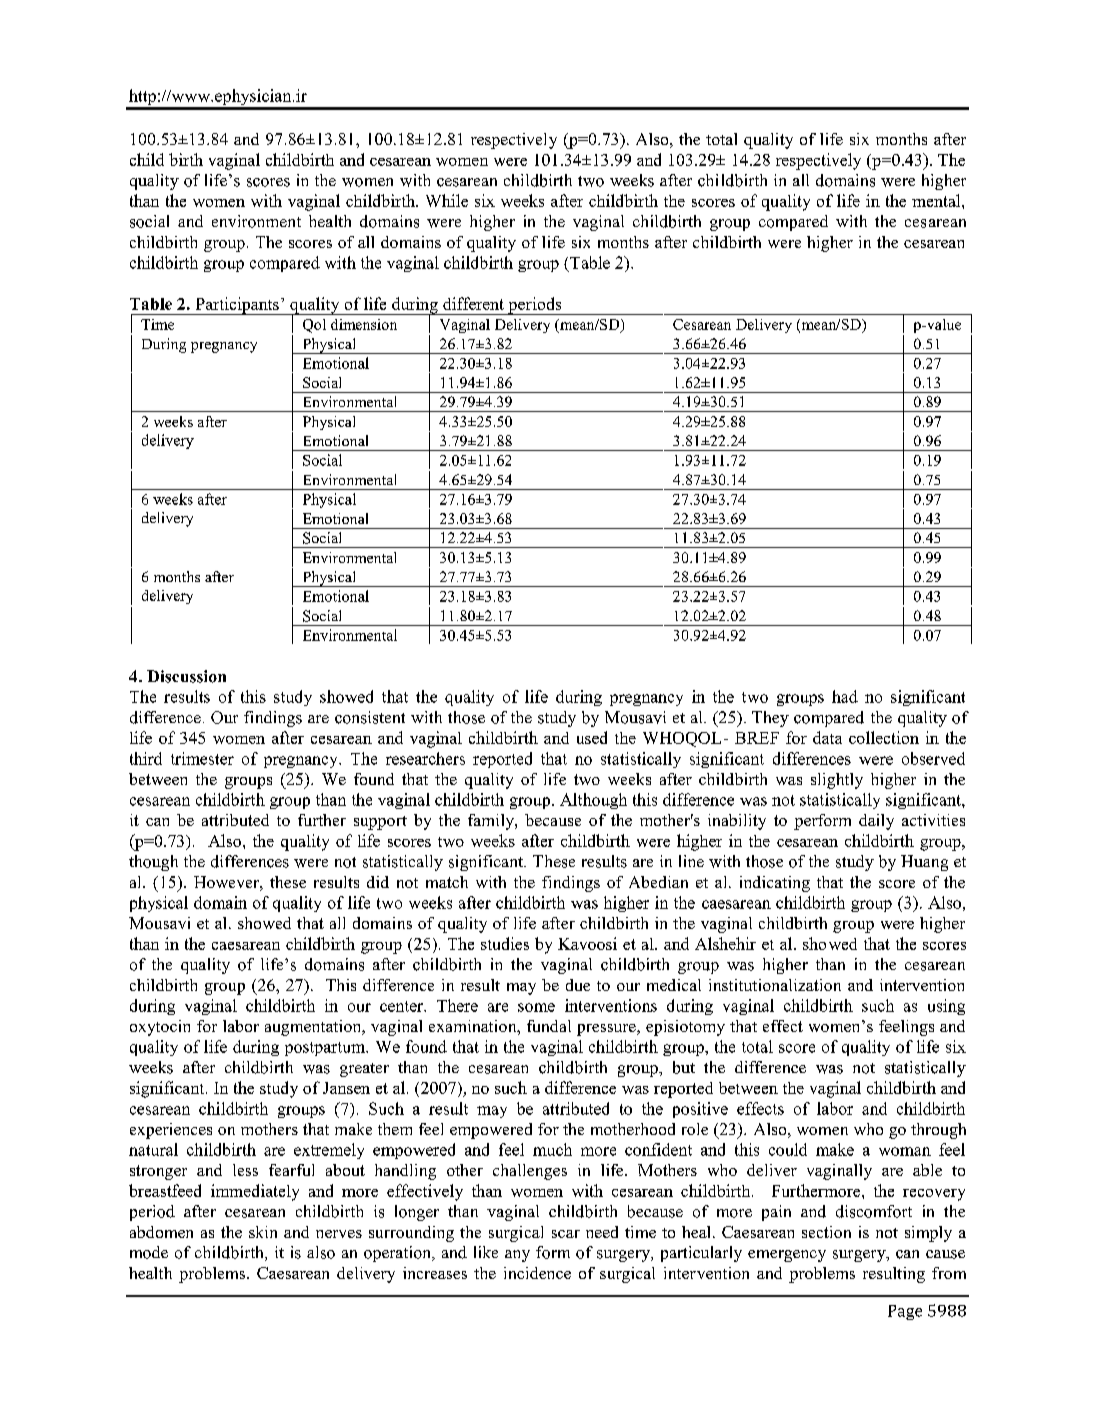 The image size is (1096, 1418). Describe the element at coordinates (263, 1232) in the document. I see `skin` at that location.
